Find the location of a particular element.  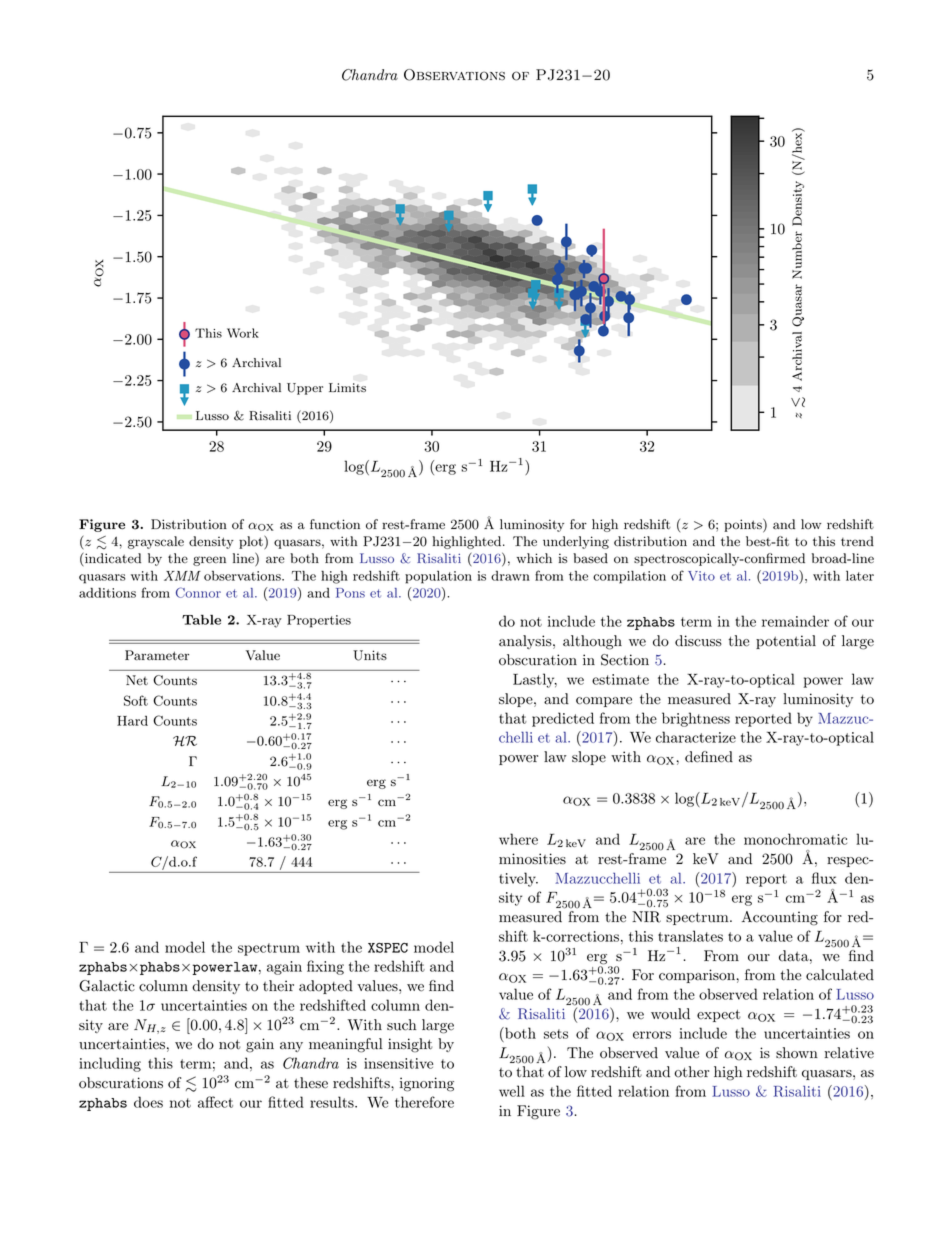

well is located at coordinates (512, 1091).
